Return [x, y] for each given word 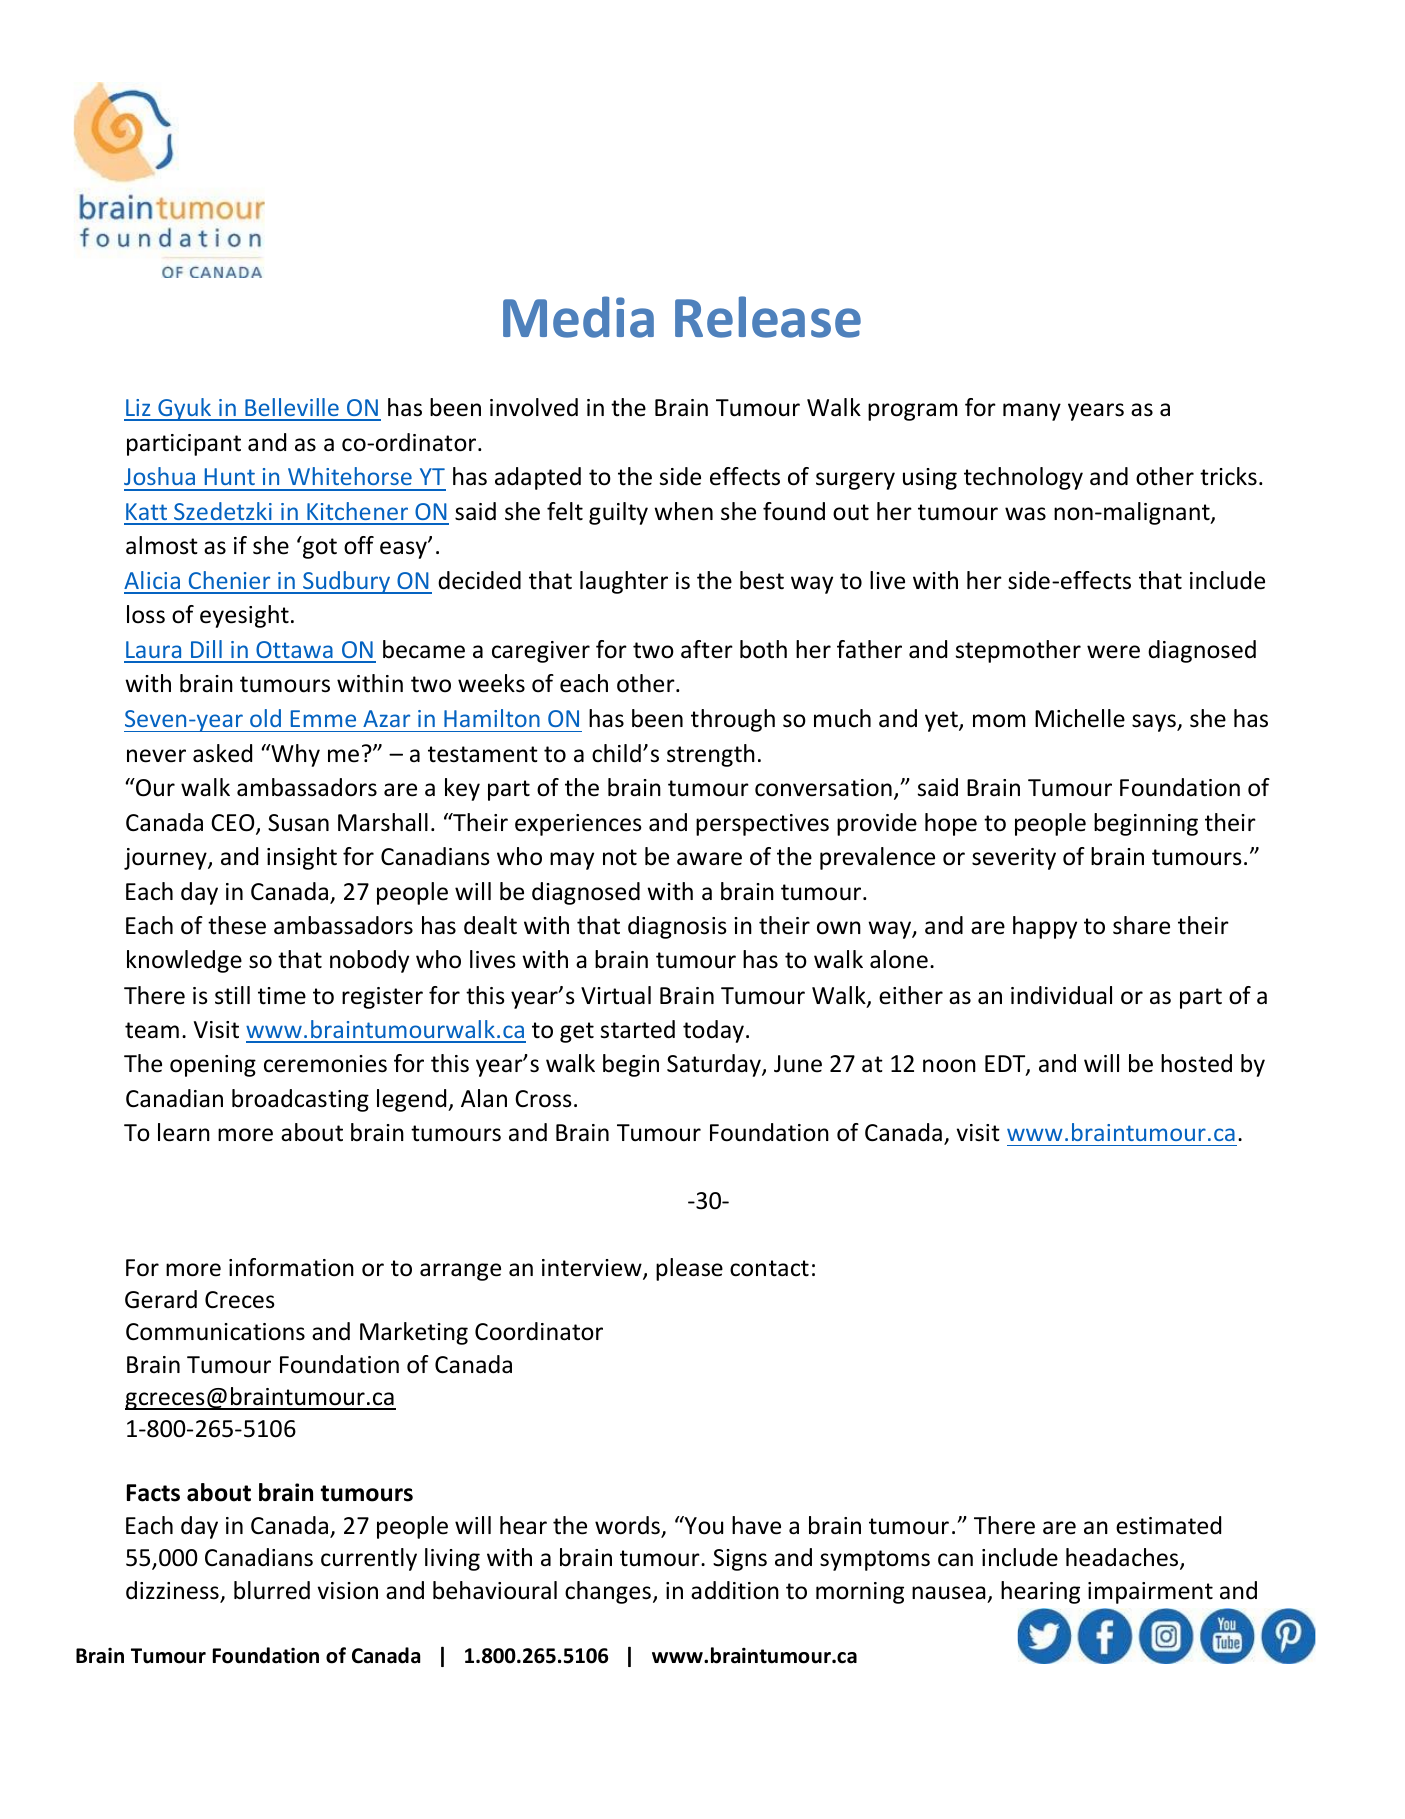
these [237, 925]
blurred [272, 1590]
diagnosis [677, 927]
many [1032, 412]
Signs [740, 1560]
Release [768, 317]
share [1141, 925]
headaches [1123, 1558]
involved [534, 407]
